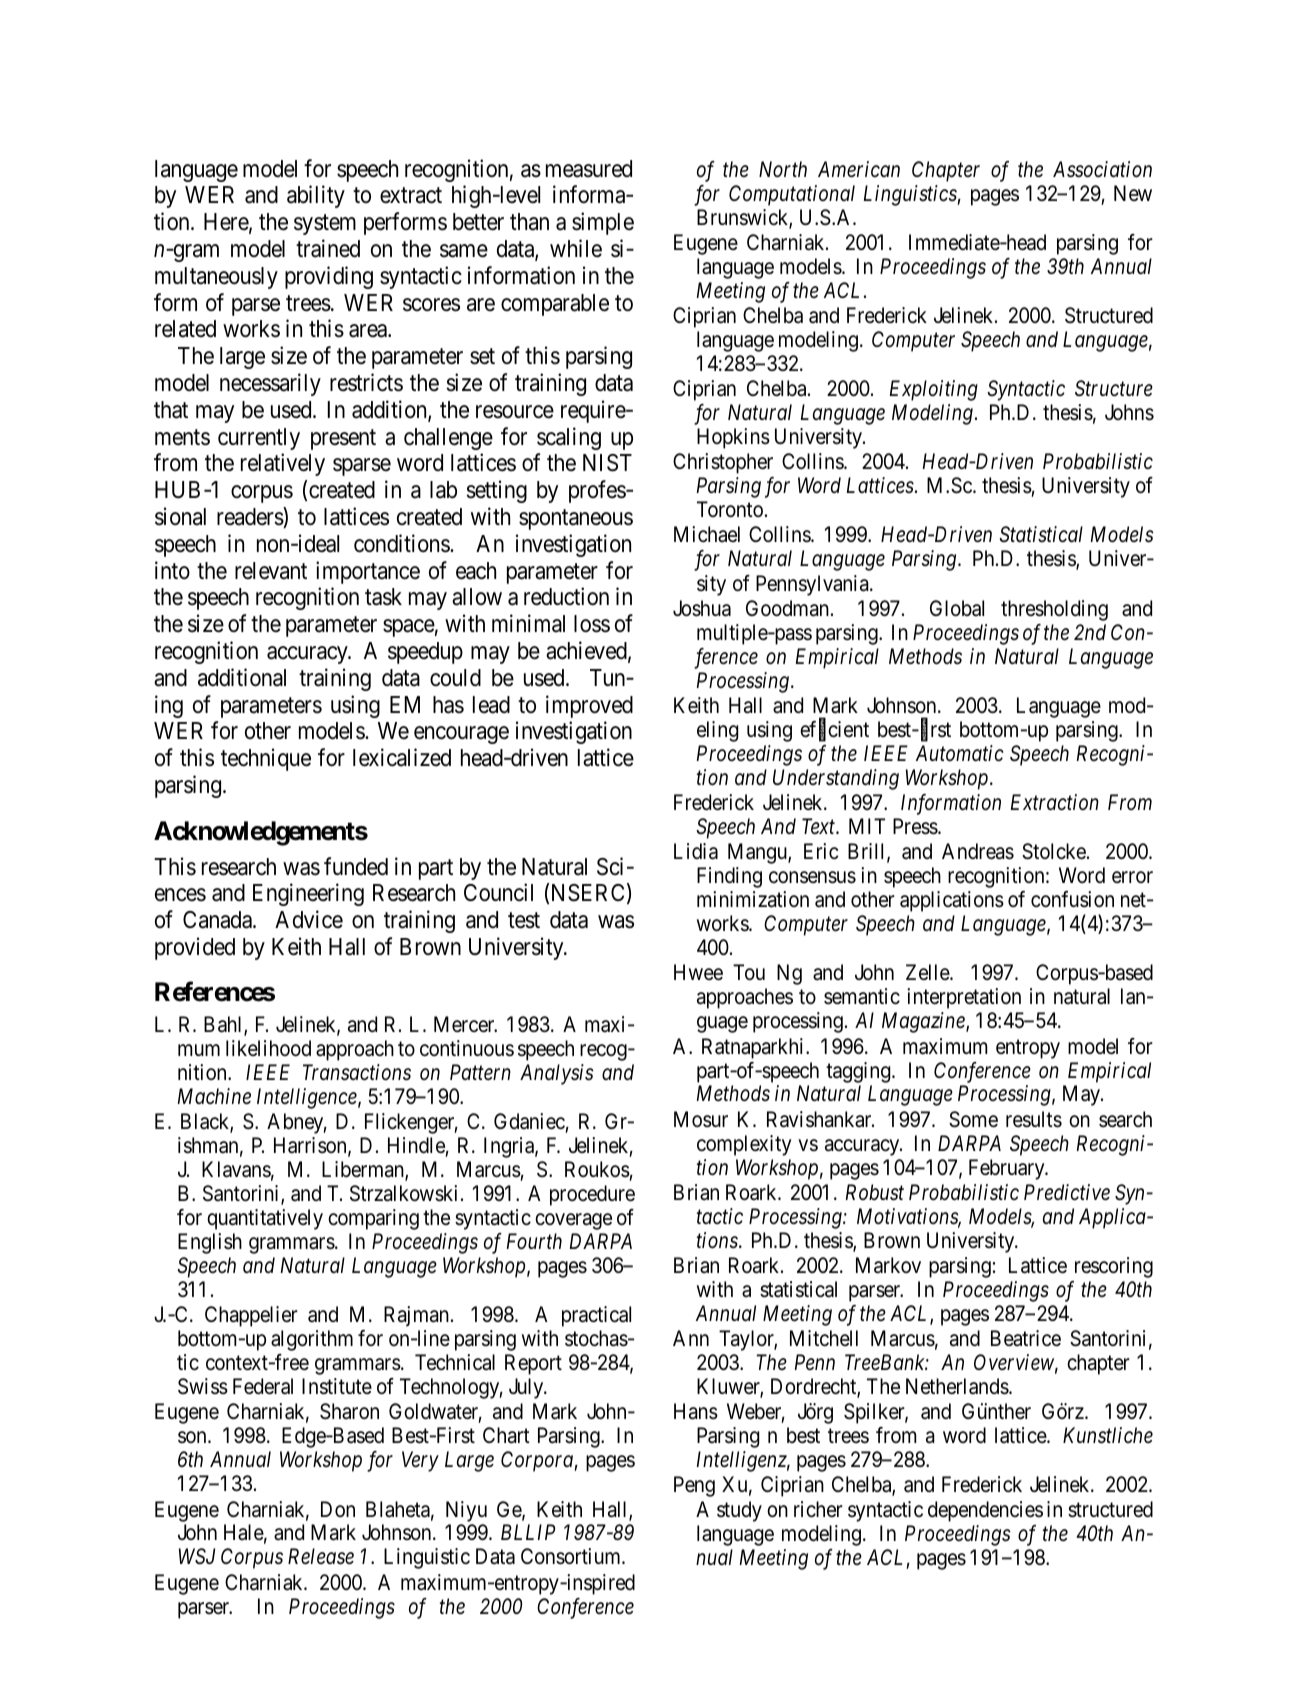 This screenshot has width=1307, height=1691. What do you see at coordinates (1054, 610) in the screenshot?
I see `thresholding` at bounding box center [1054, 610].
